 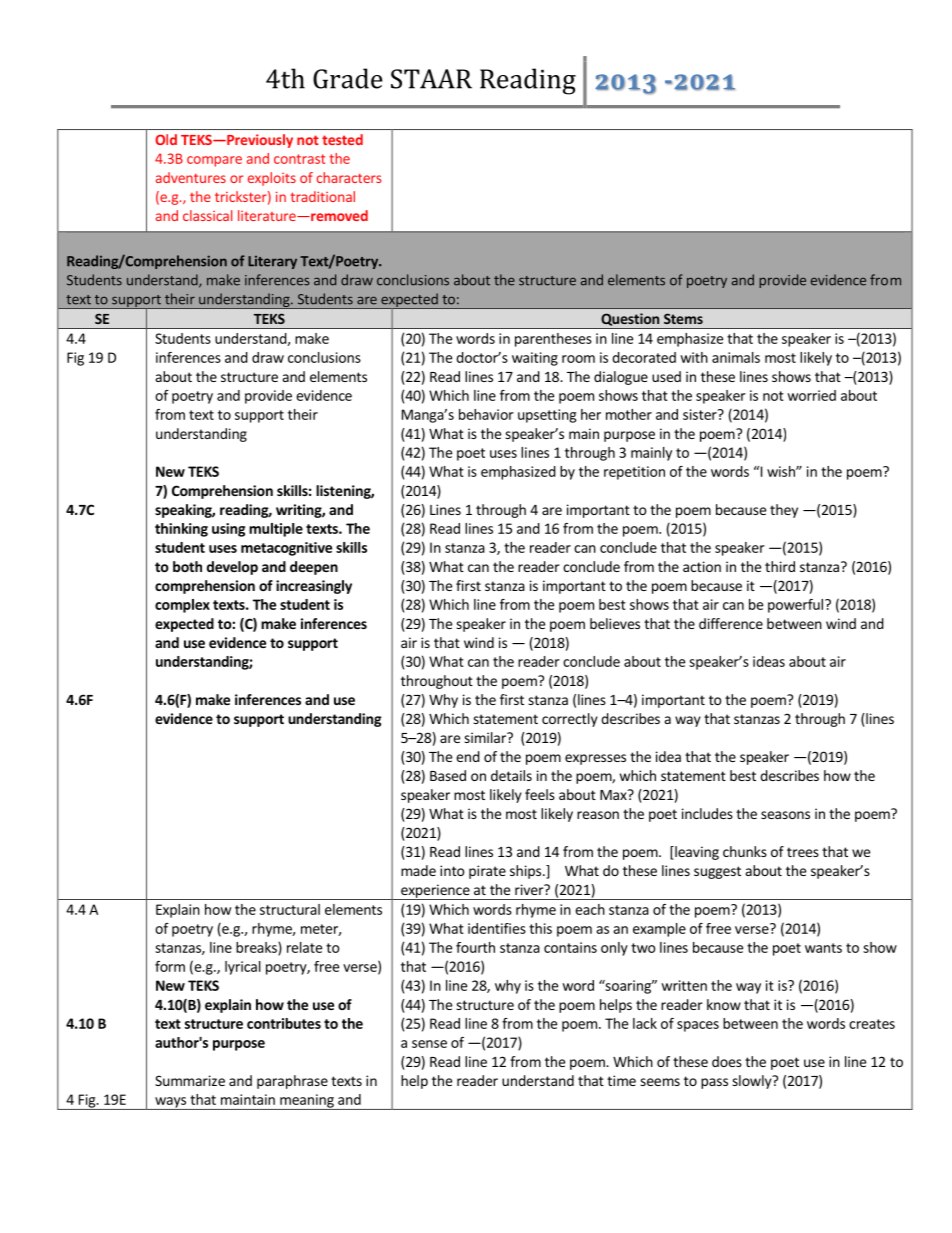 I want to click on slowly, so click(x=753, y=1082).
